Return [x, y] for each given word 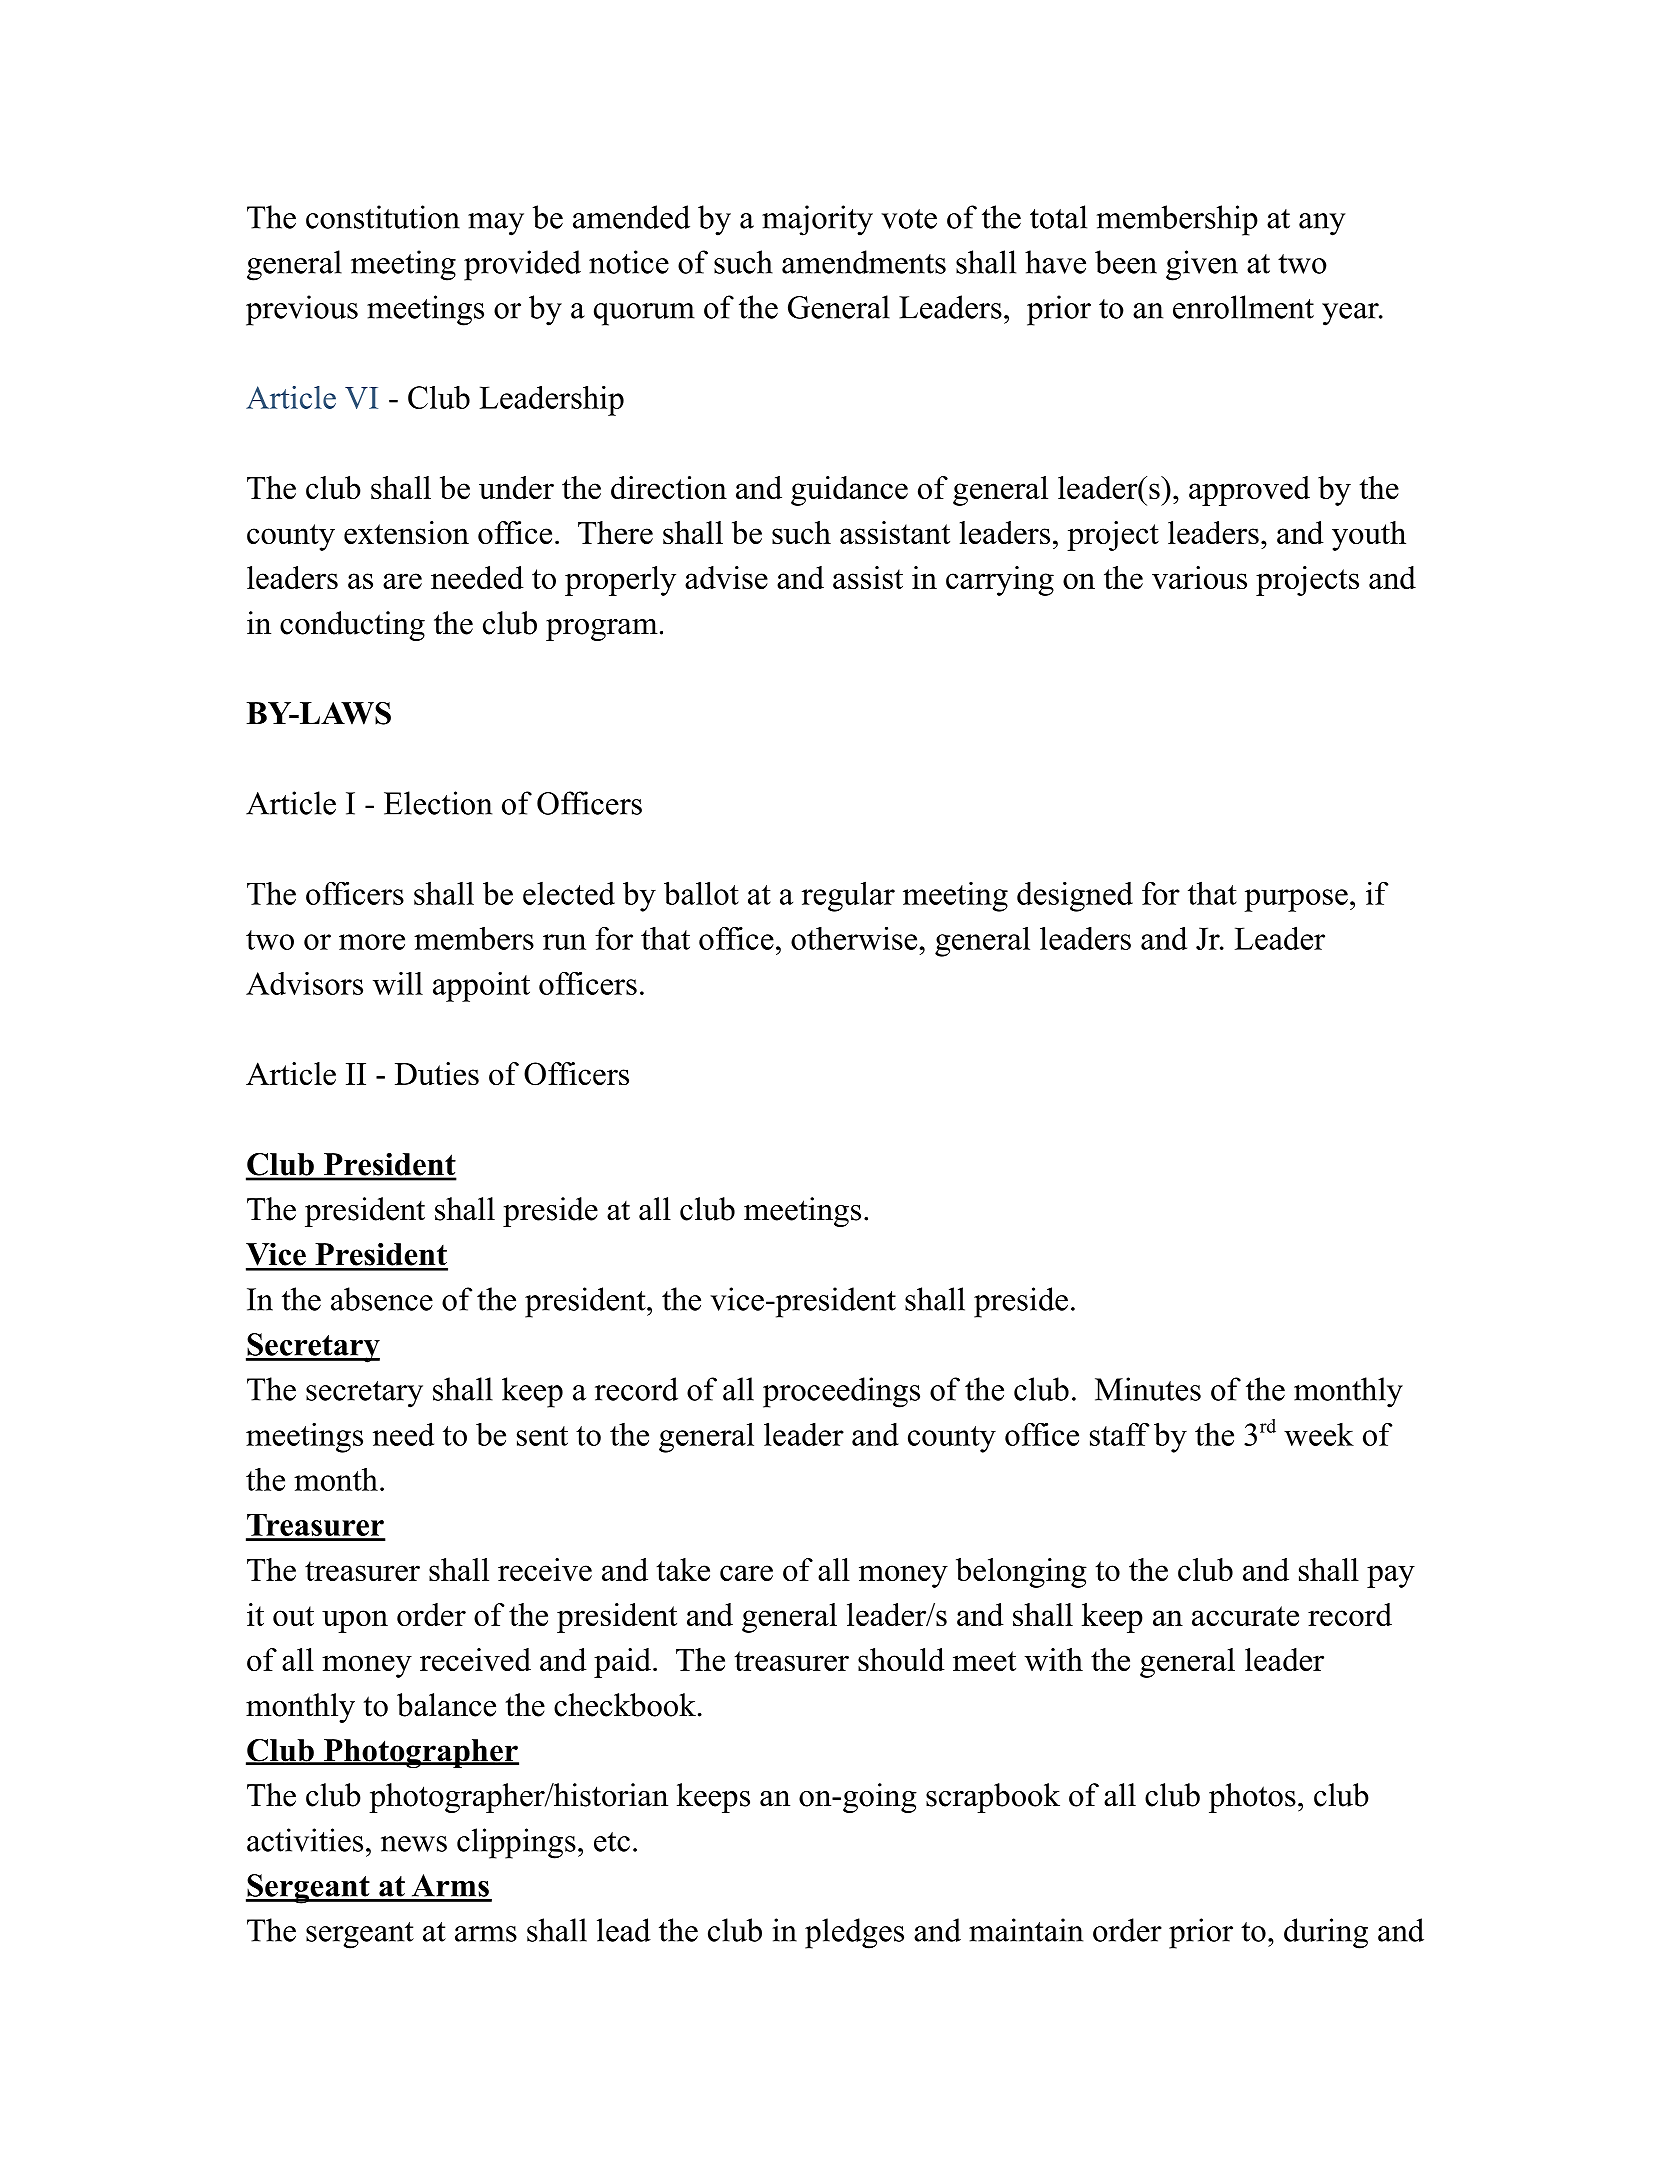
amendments [864, 262]
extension [406, 532]
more [372, 942]
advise [726, 577]
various [1199, 577]
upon [355, 1621]
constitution [383, 217]
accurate [1245, 1616]
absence [382, 1299]
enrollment [1243, 307]
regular [848, 896]
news [414, 1844]
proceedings [841, 1392]
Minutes [1148, 1389]
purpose [1296, 900]
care [746, 1573]
